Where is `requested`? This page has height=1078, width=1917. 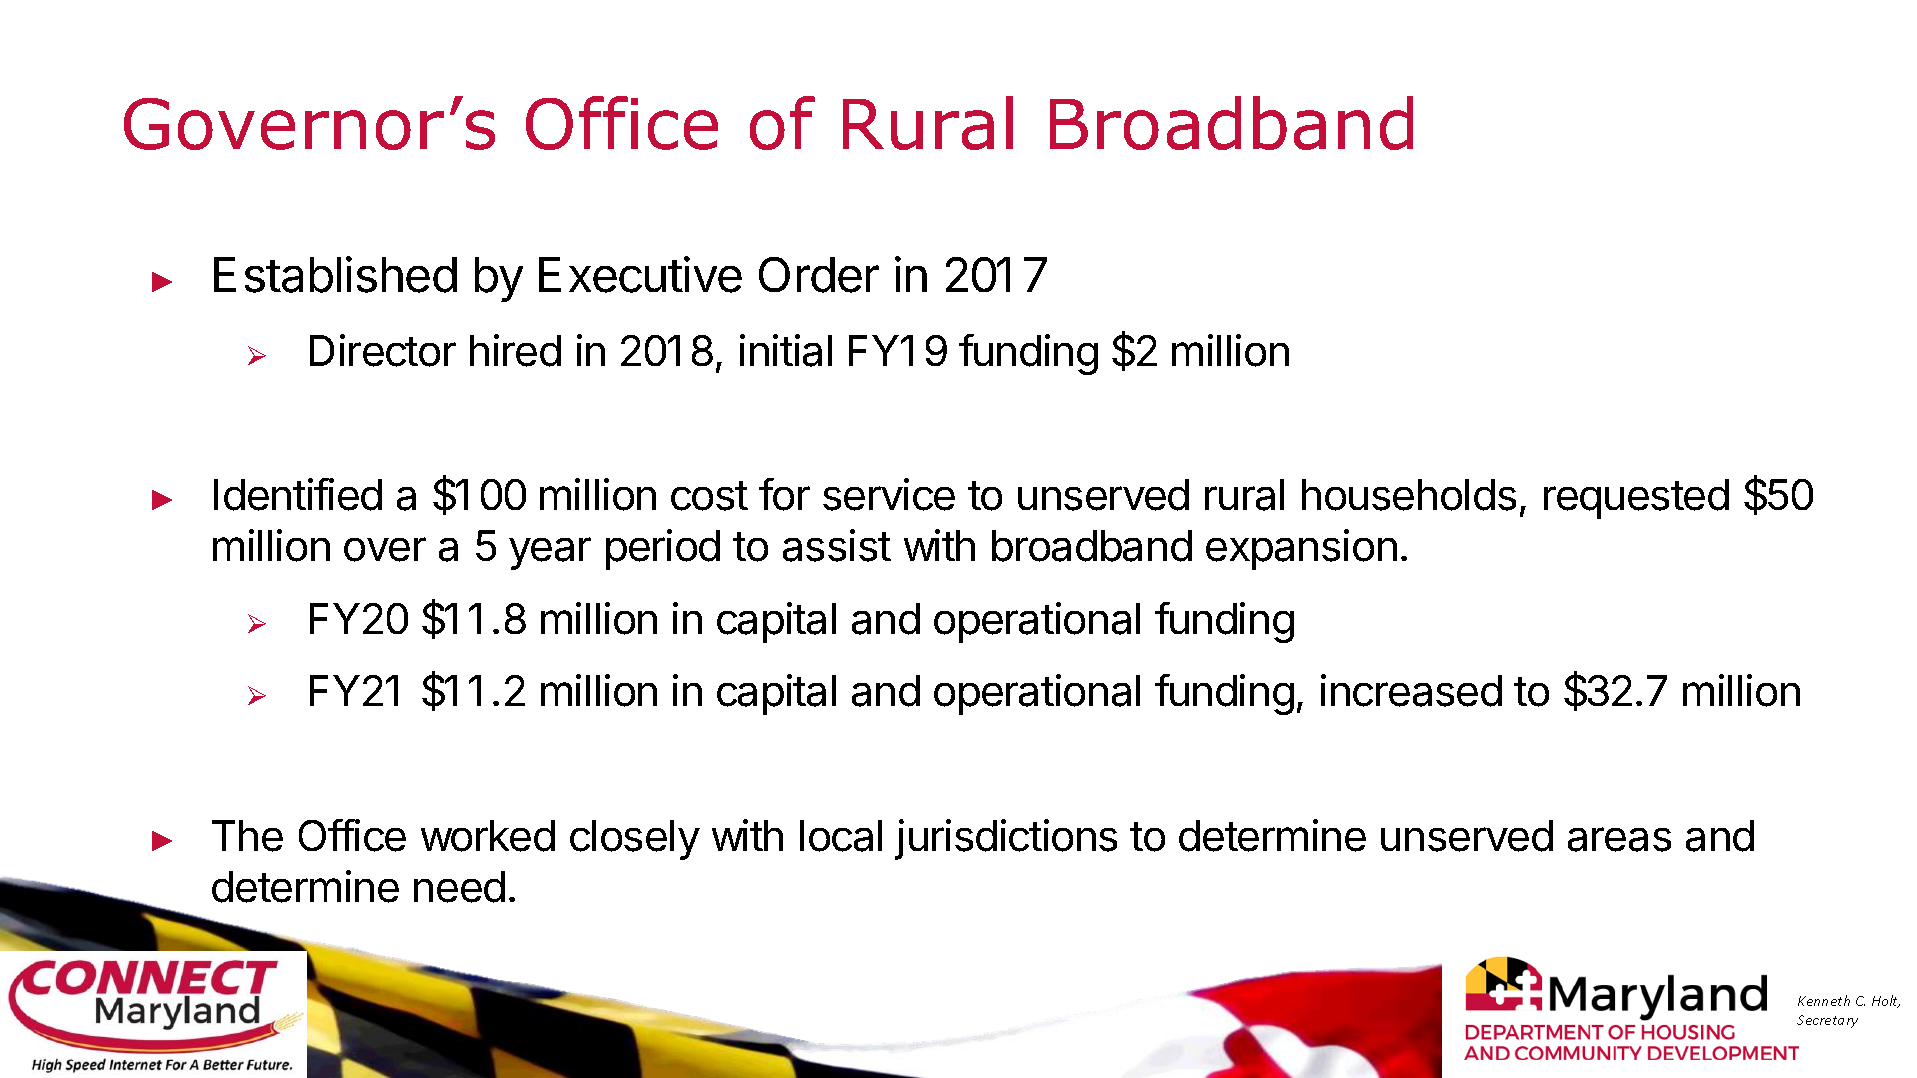 requested is located at coordinates (1636, 499).
